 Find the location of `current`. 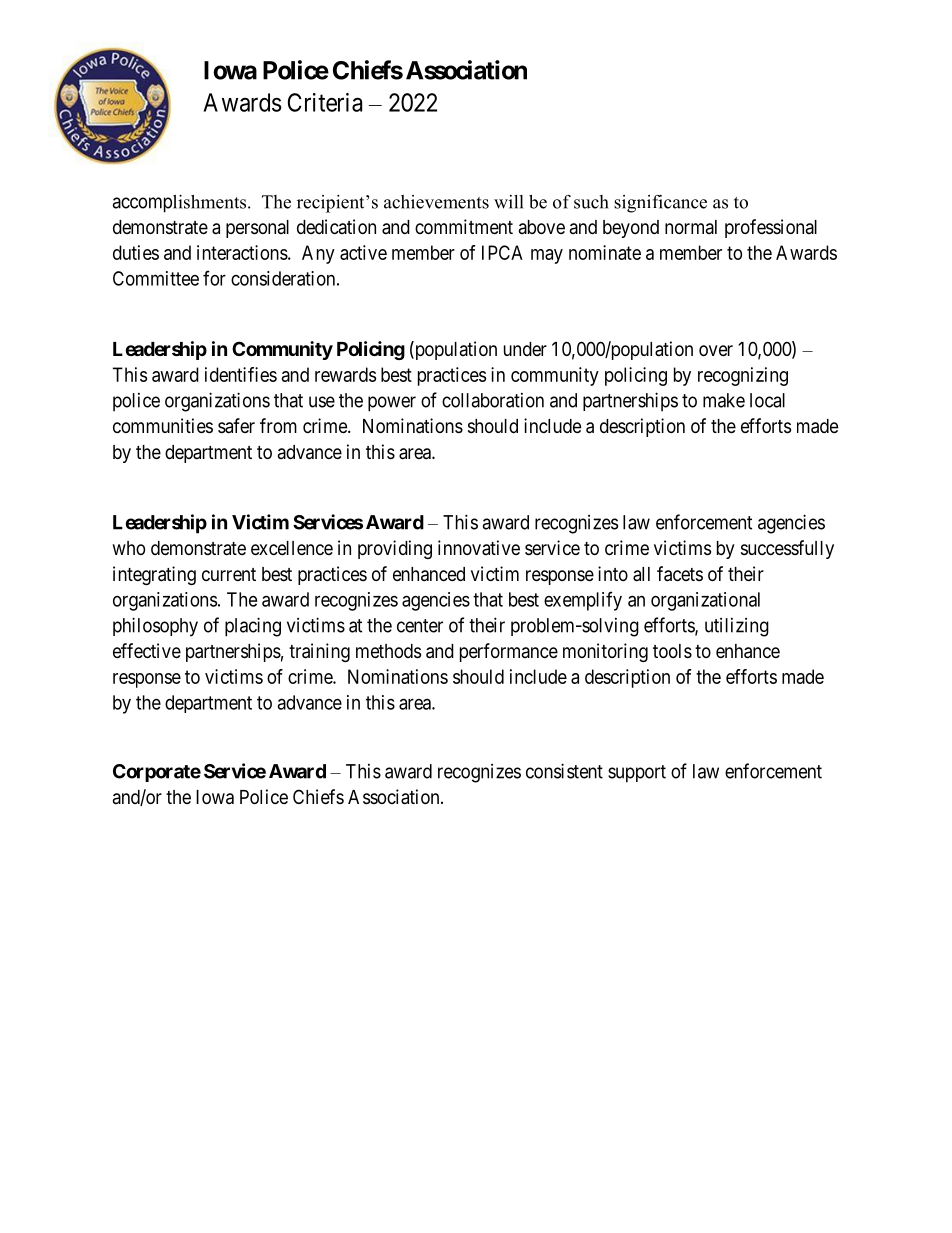

current is located at coordinates (229, 574).
